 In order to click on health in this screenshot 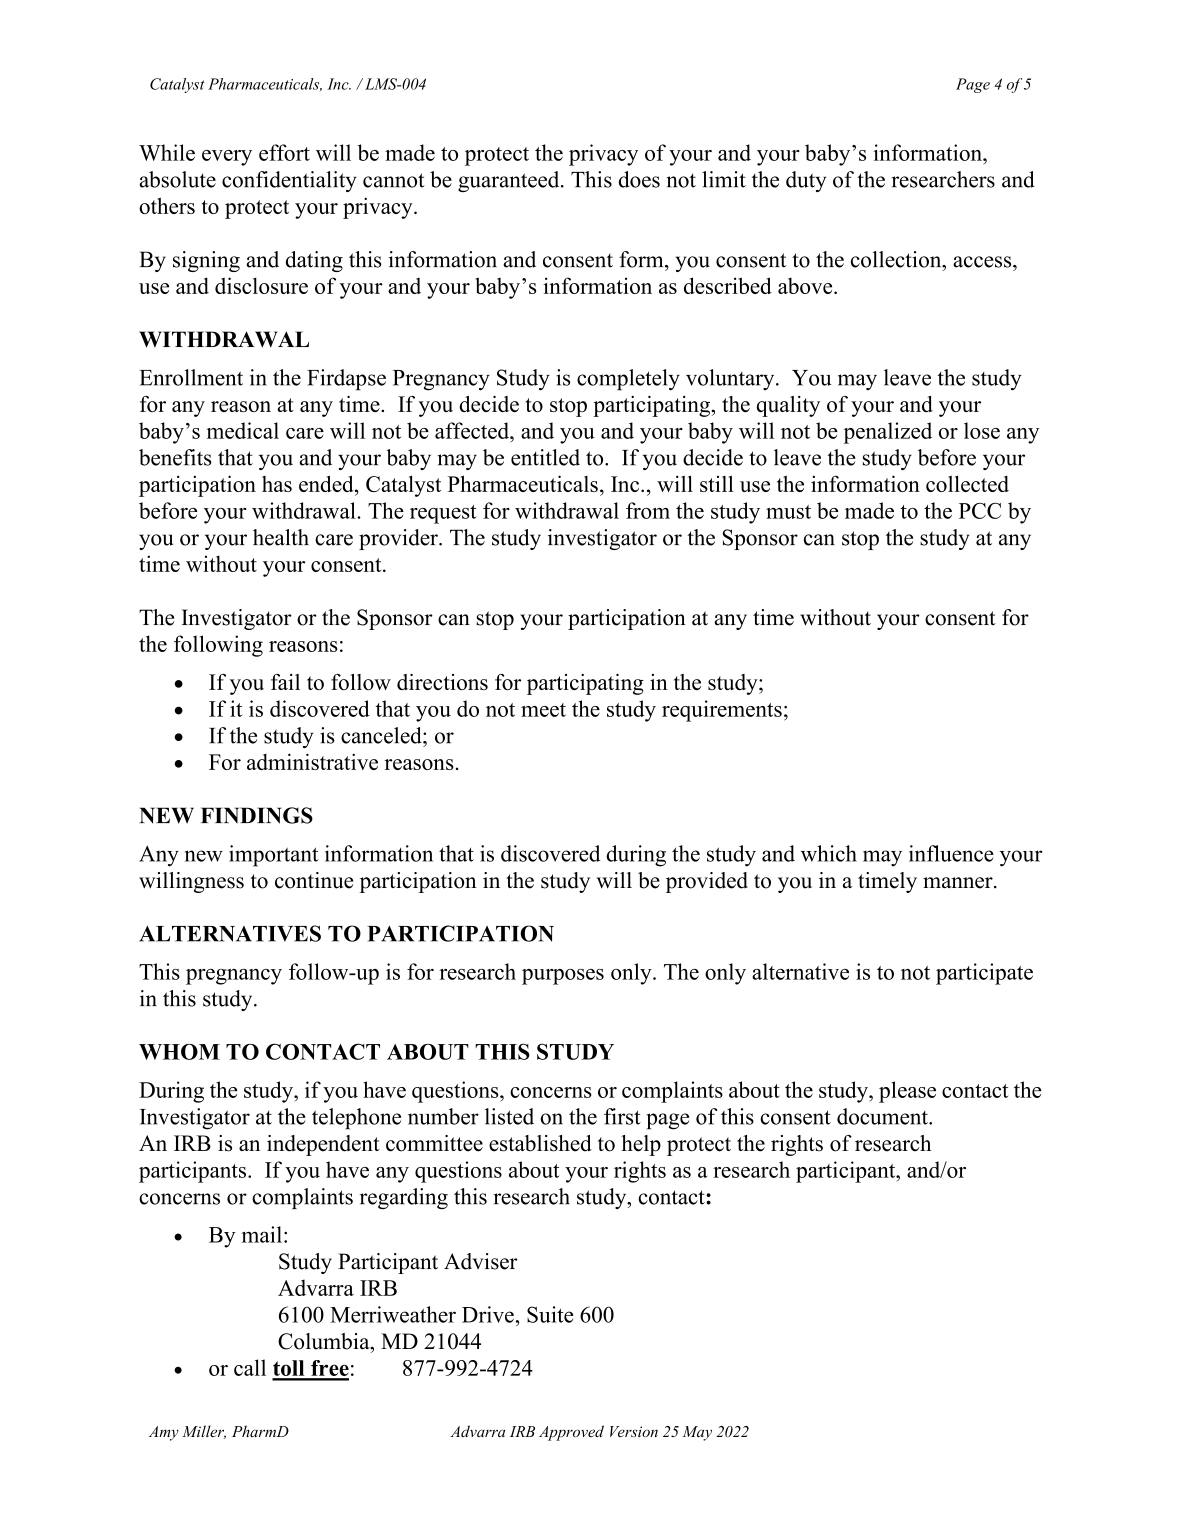, I will do `click(281, 537)`.
